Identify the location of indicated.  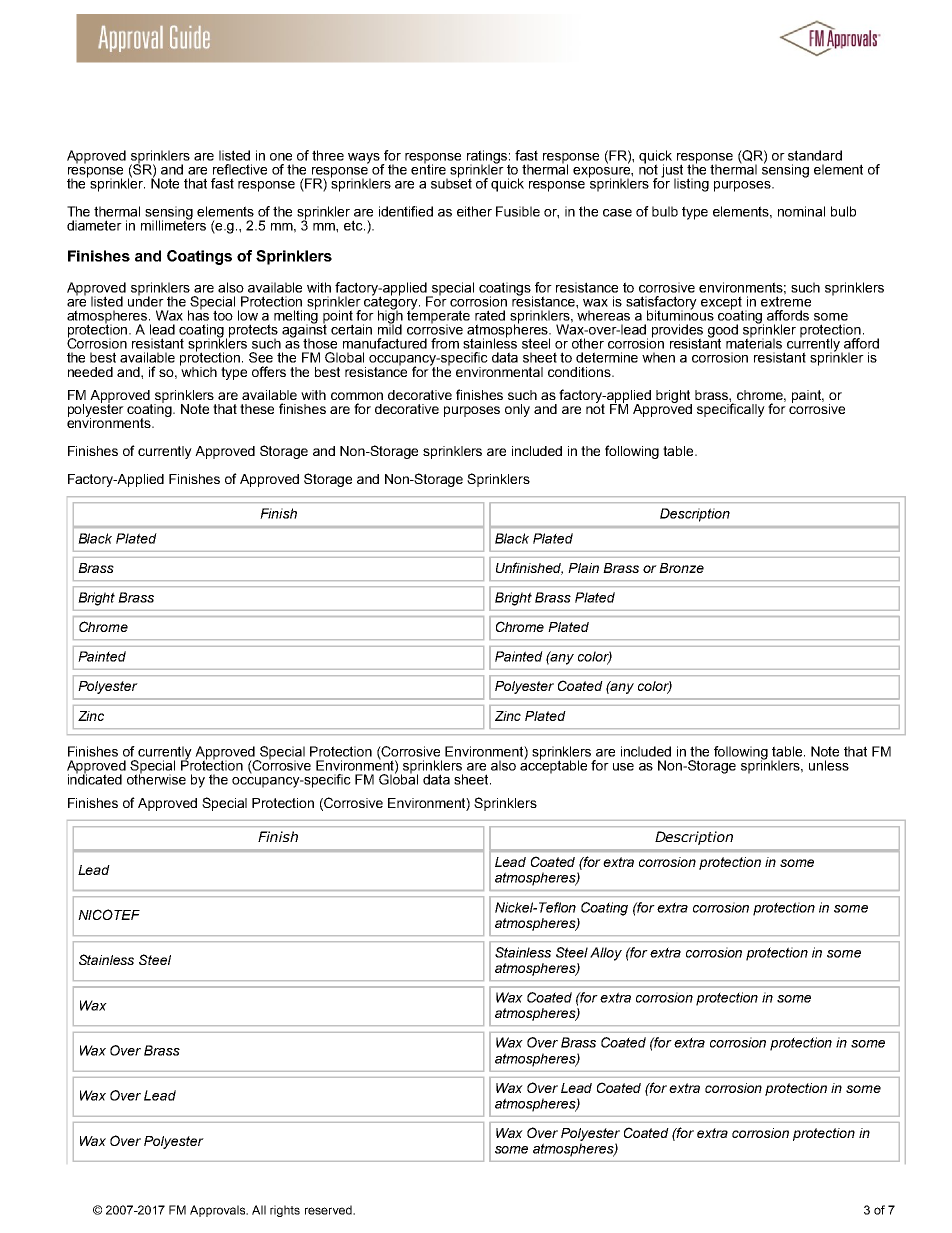
(95, 778).
